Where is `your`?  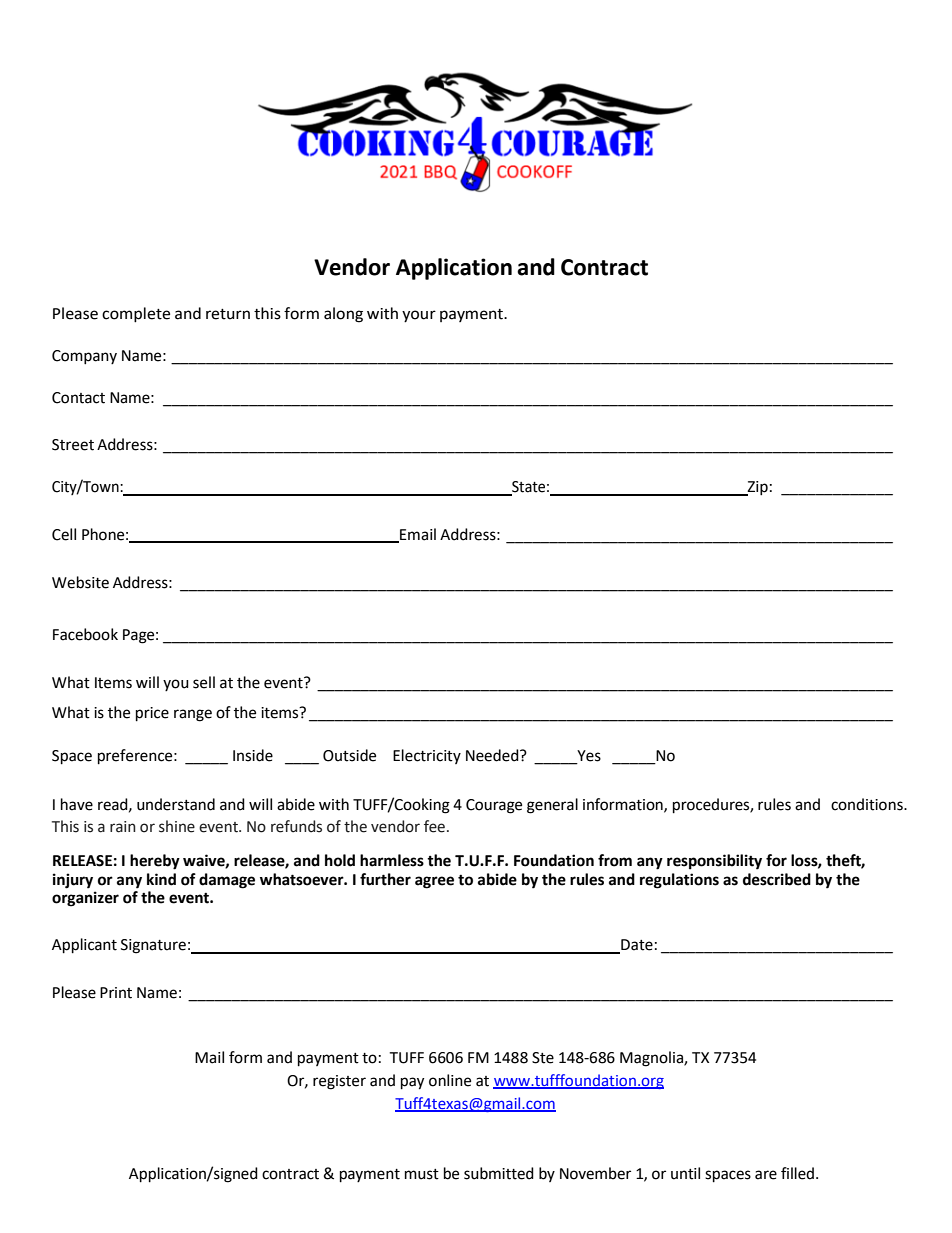 your is located at coordinates (419, 316).
